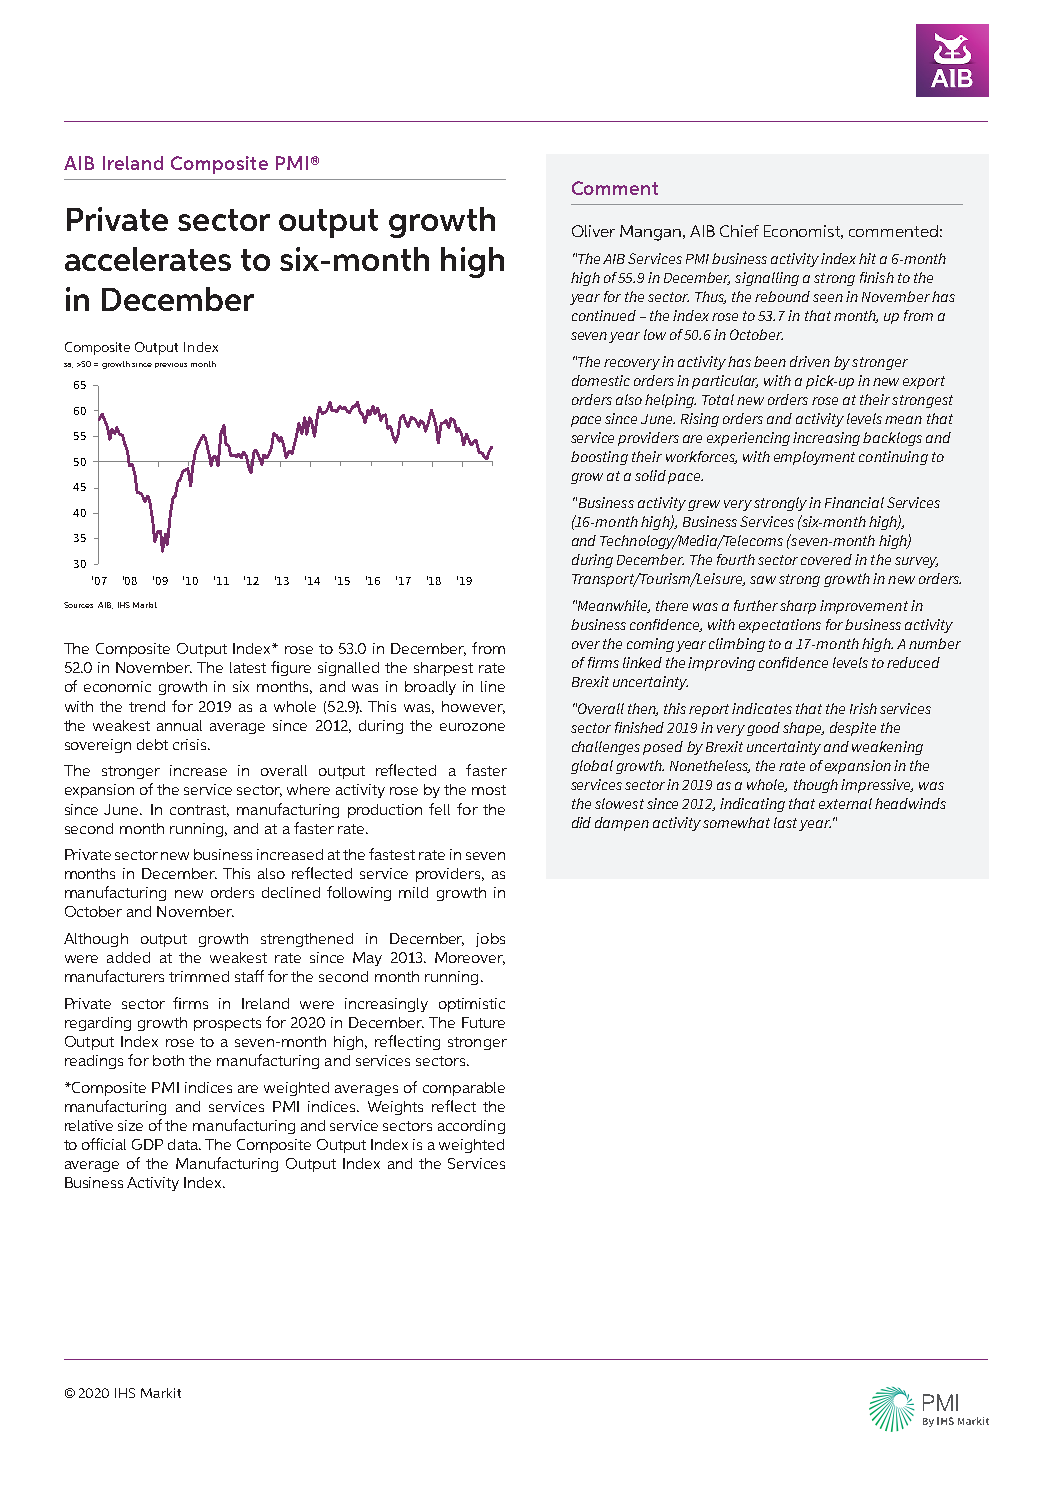 Image resolution: width=1052 pixels, height=1488 pixels. What do you see at coordinates (473, 707) in the screenshot?
I see `however` at bounding box center [473, 707].
